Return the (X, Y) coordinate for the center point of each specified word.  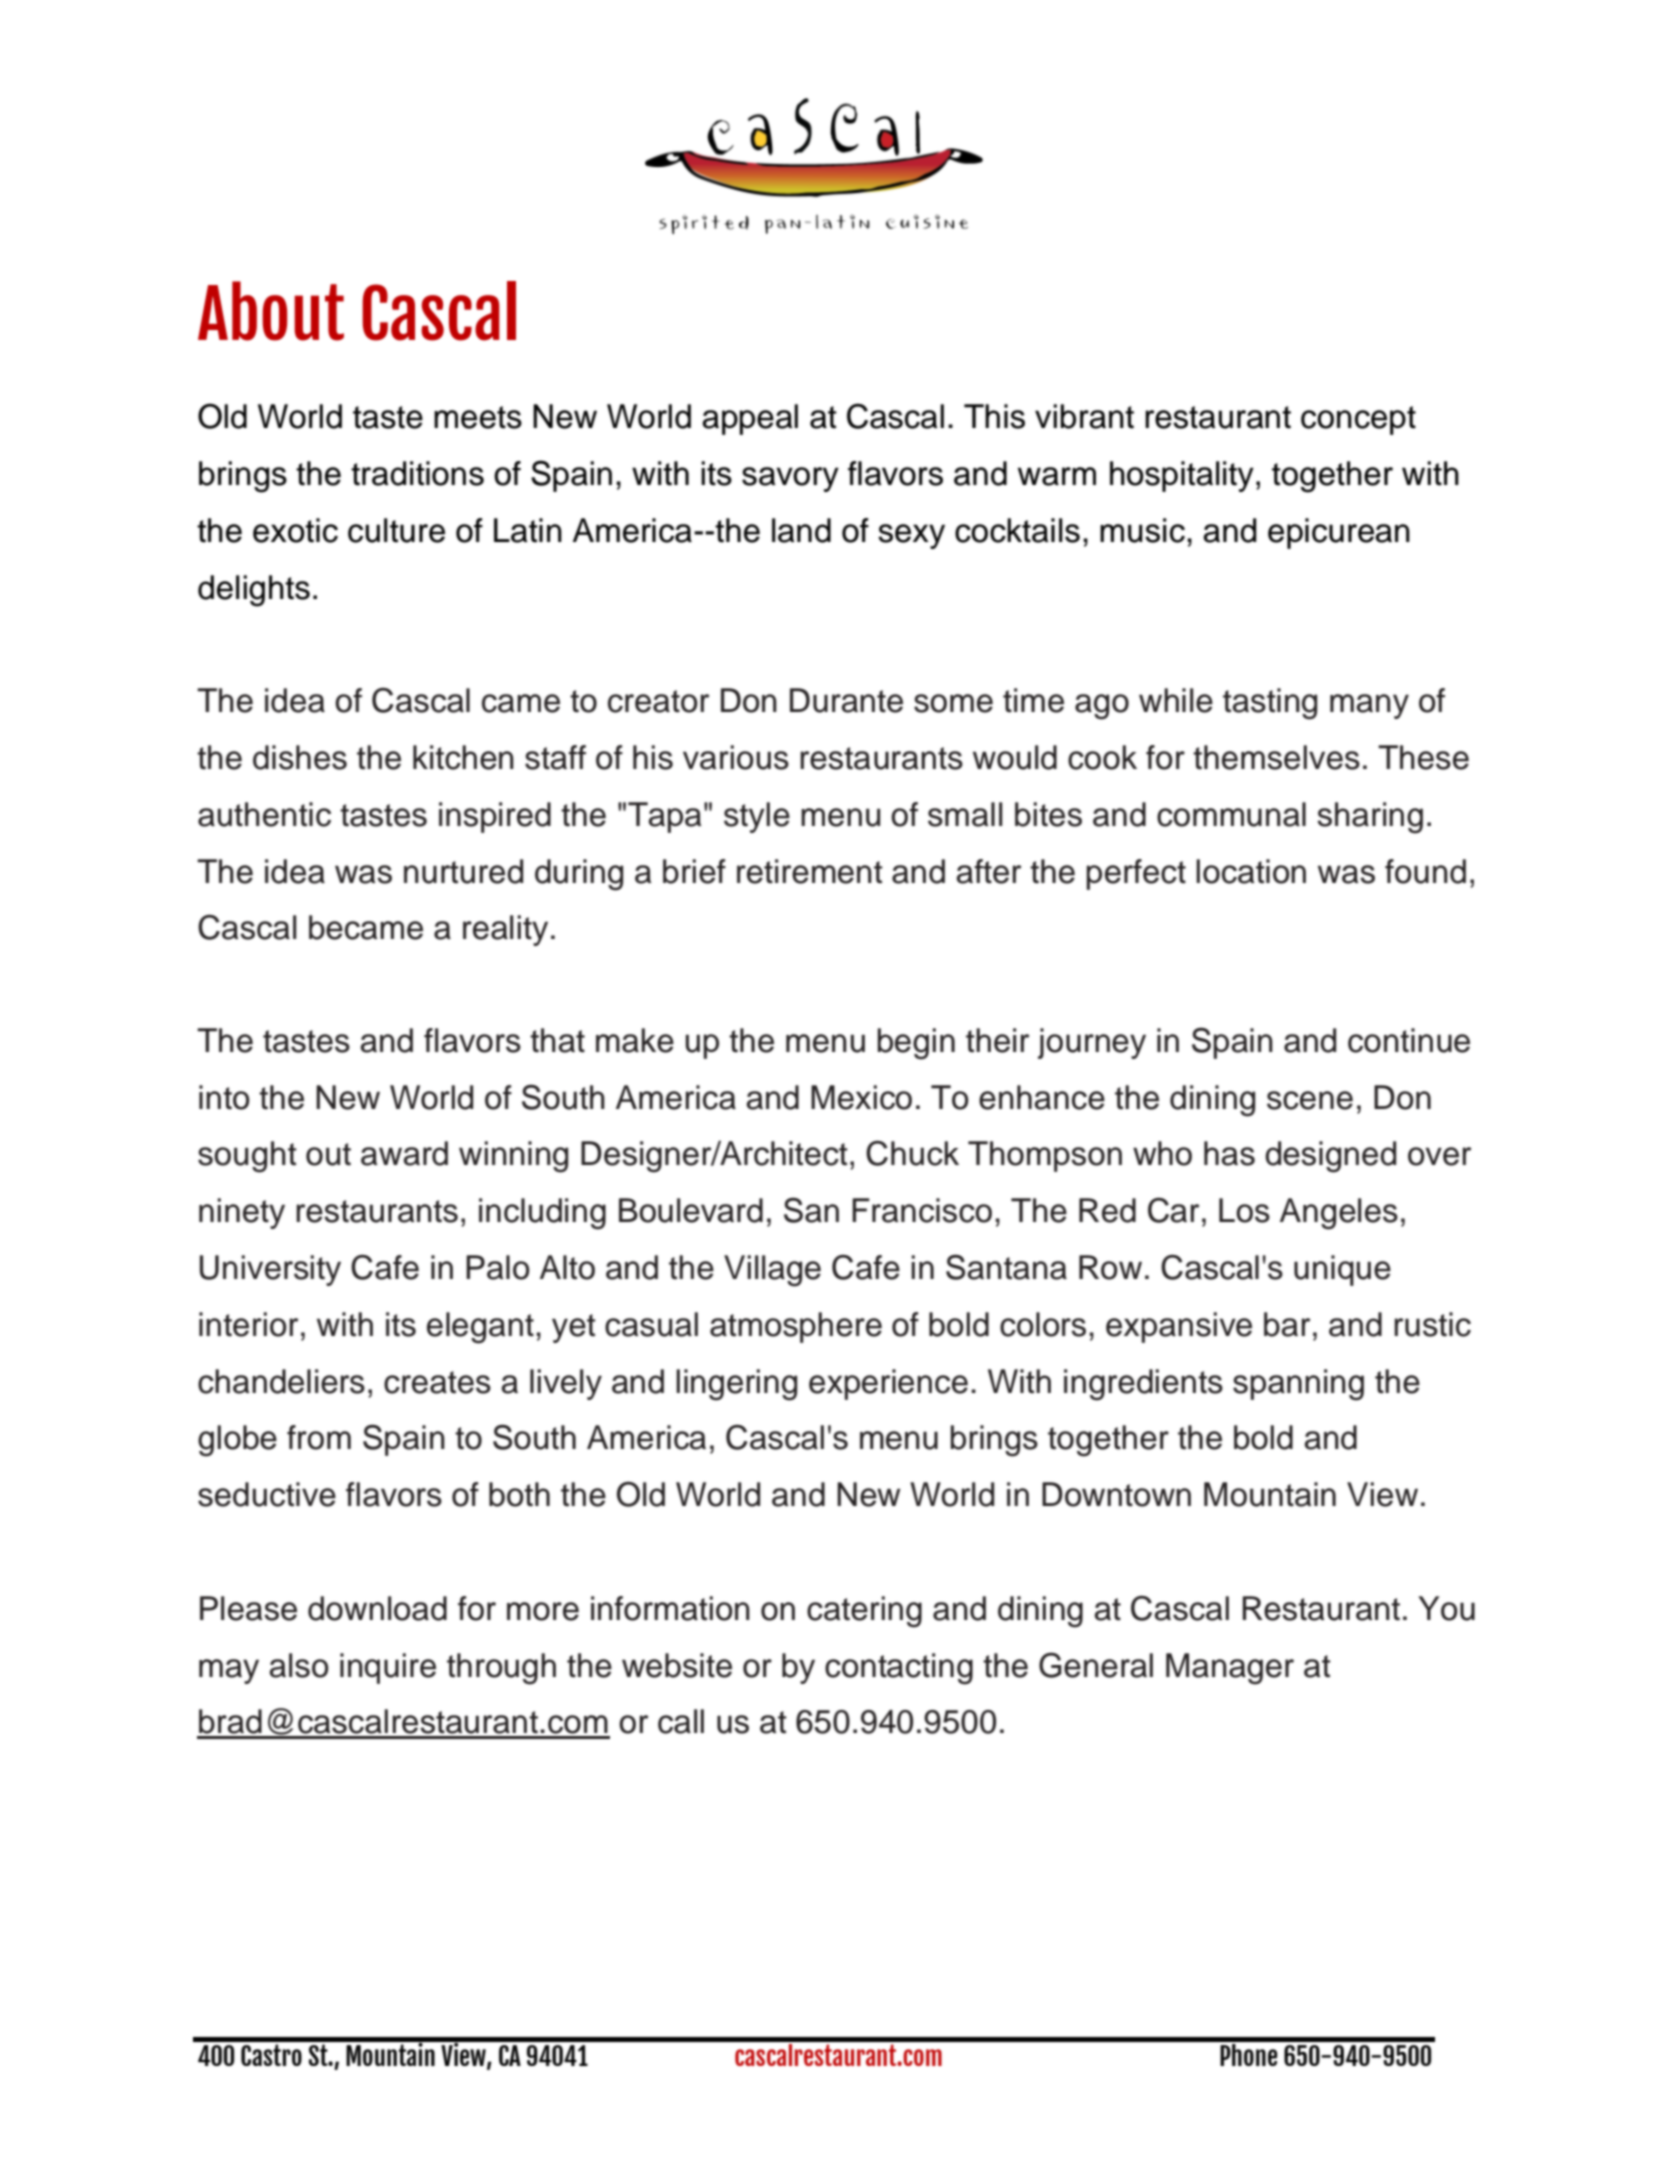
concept (1358, 420)
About (271, 311)
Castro (271, 2055)
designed (1330, 1157)
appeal (750, 419)
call (681, 1721)
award (404, 1153)
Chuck (912, 1153)
